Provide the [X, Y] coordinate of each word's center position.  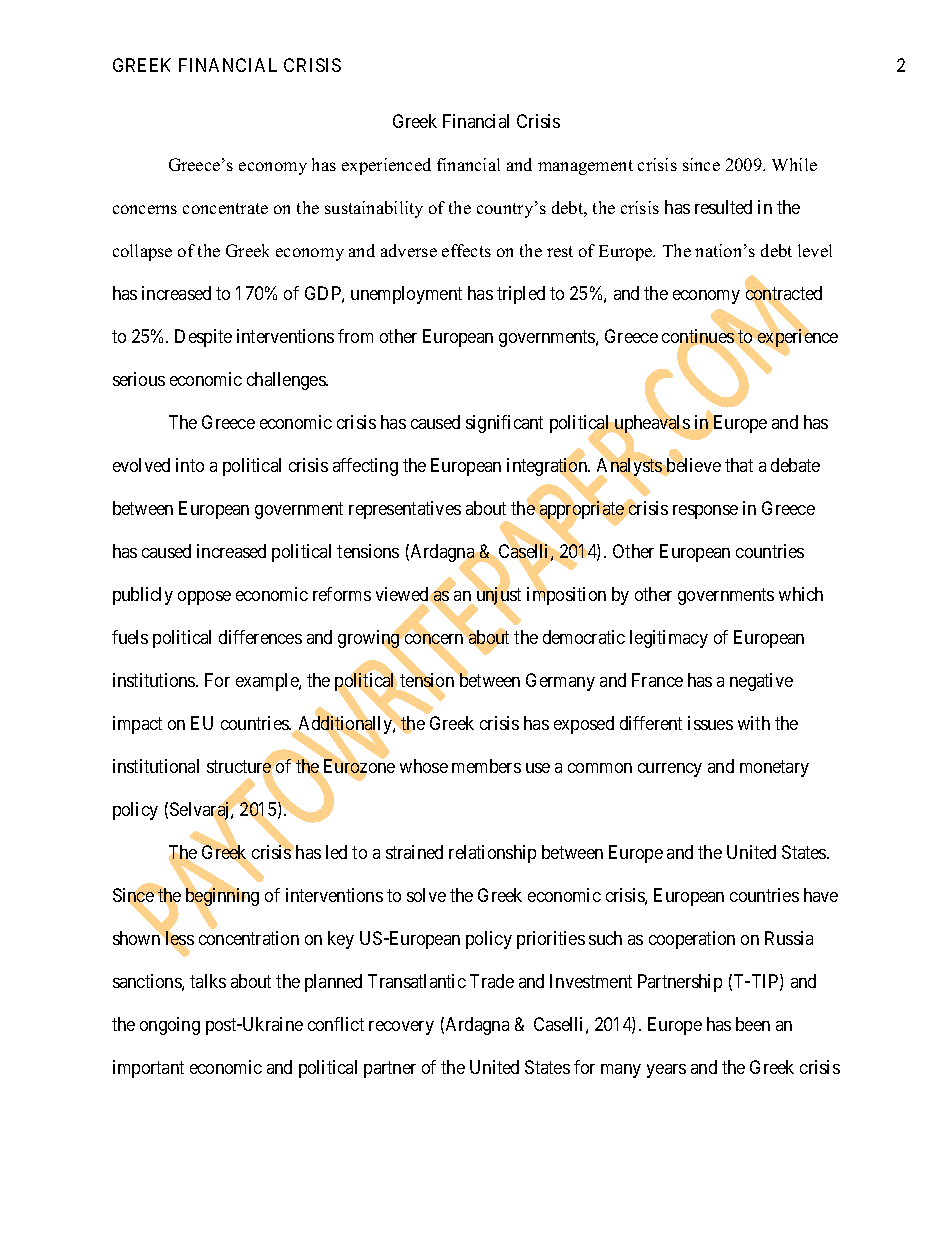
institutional [156, 766]
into [190, 465]
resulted [723, 207]
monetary [774, 768]
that [739, 465]
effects [466, 250]
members [486, 766]
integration [548, 468]
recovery [401, 1028]
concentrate [225, 208]
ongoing [170, 1026]
